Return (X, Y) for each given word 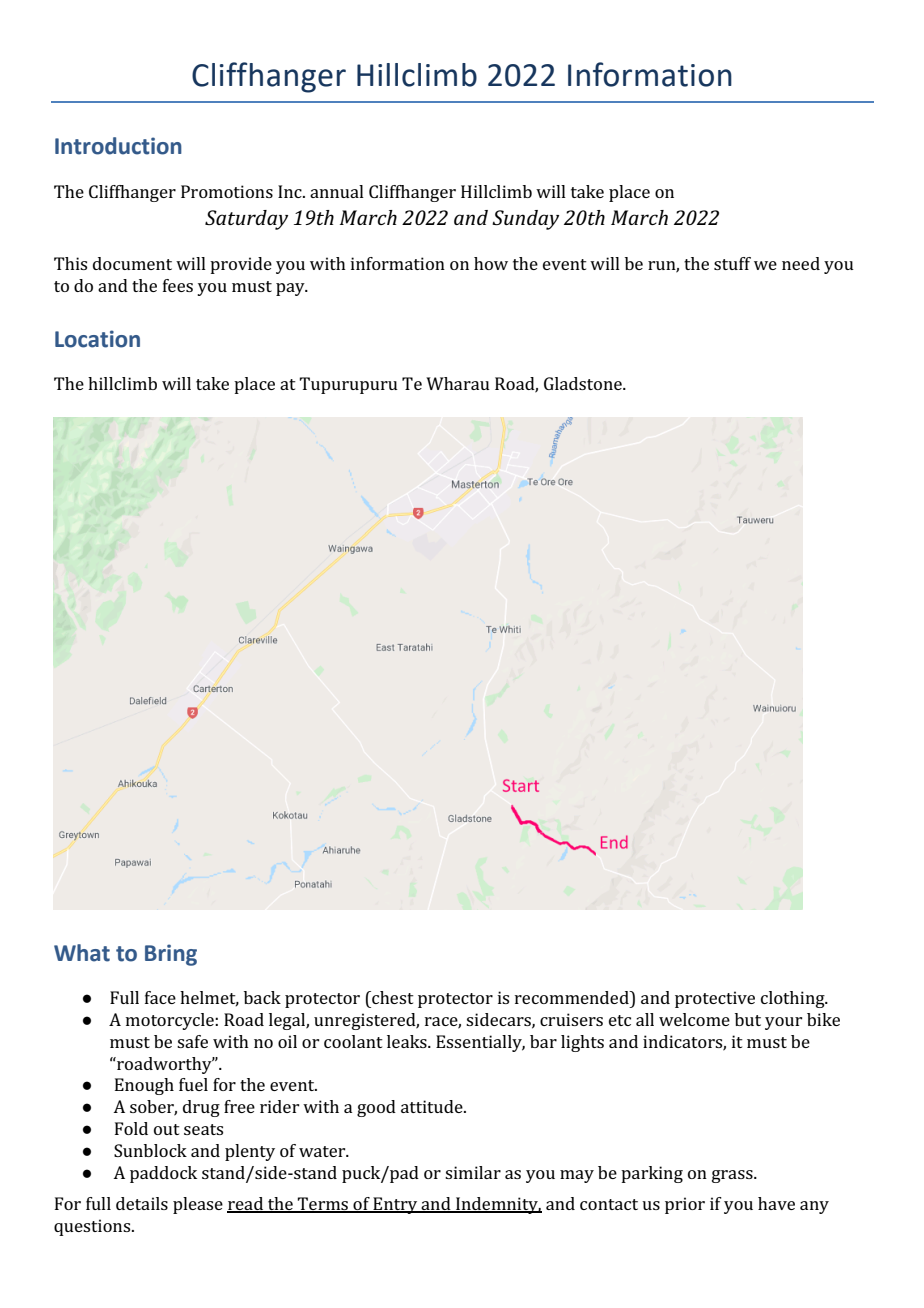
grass (733, 1176)
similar (473, 1172)
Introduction (118, 146)
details (142, 1203)
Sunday (525, 220)
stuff (732, 263)
